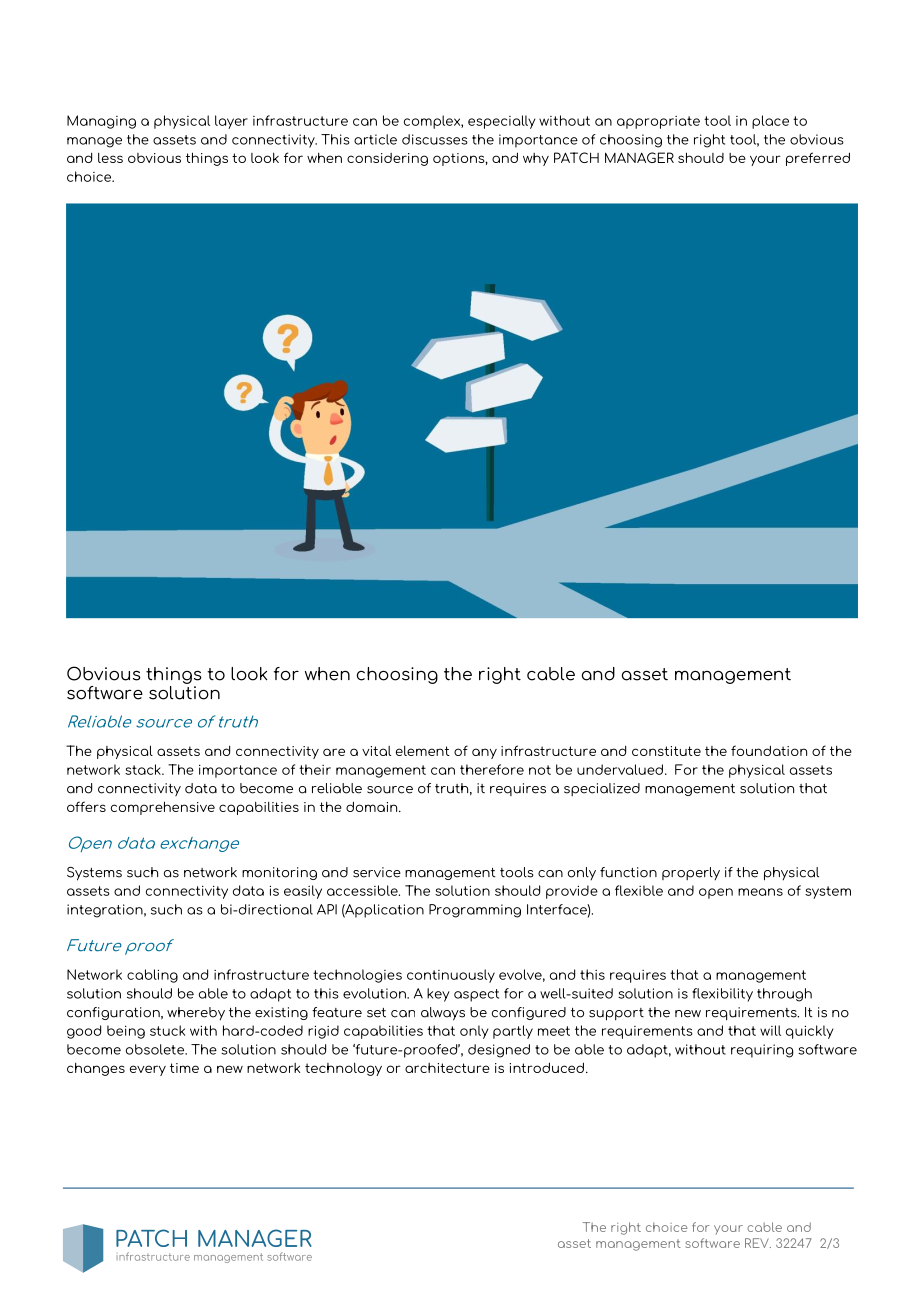 This screenshot has height=1307, width=924. What do you see at coordinates (758, 1243) in the screenshot?
I see `REV` at bounding box center [758, 1243].
